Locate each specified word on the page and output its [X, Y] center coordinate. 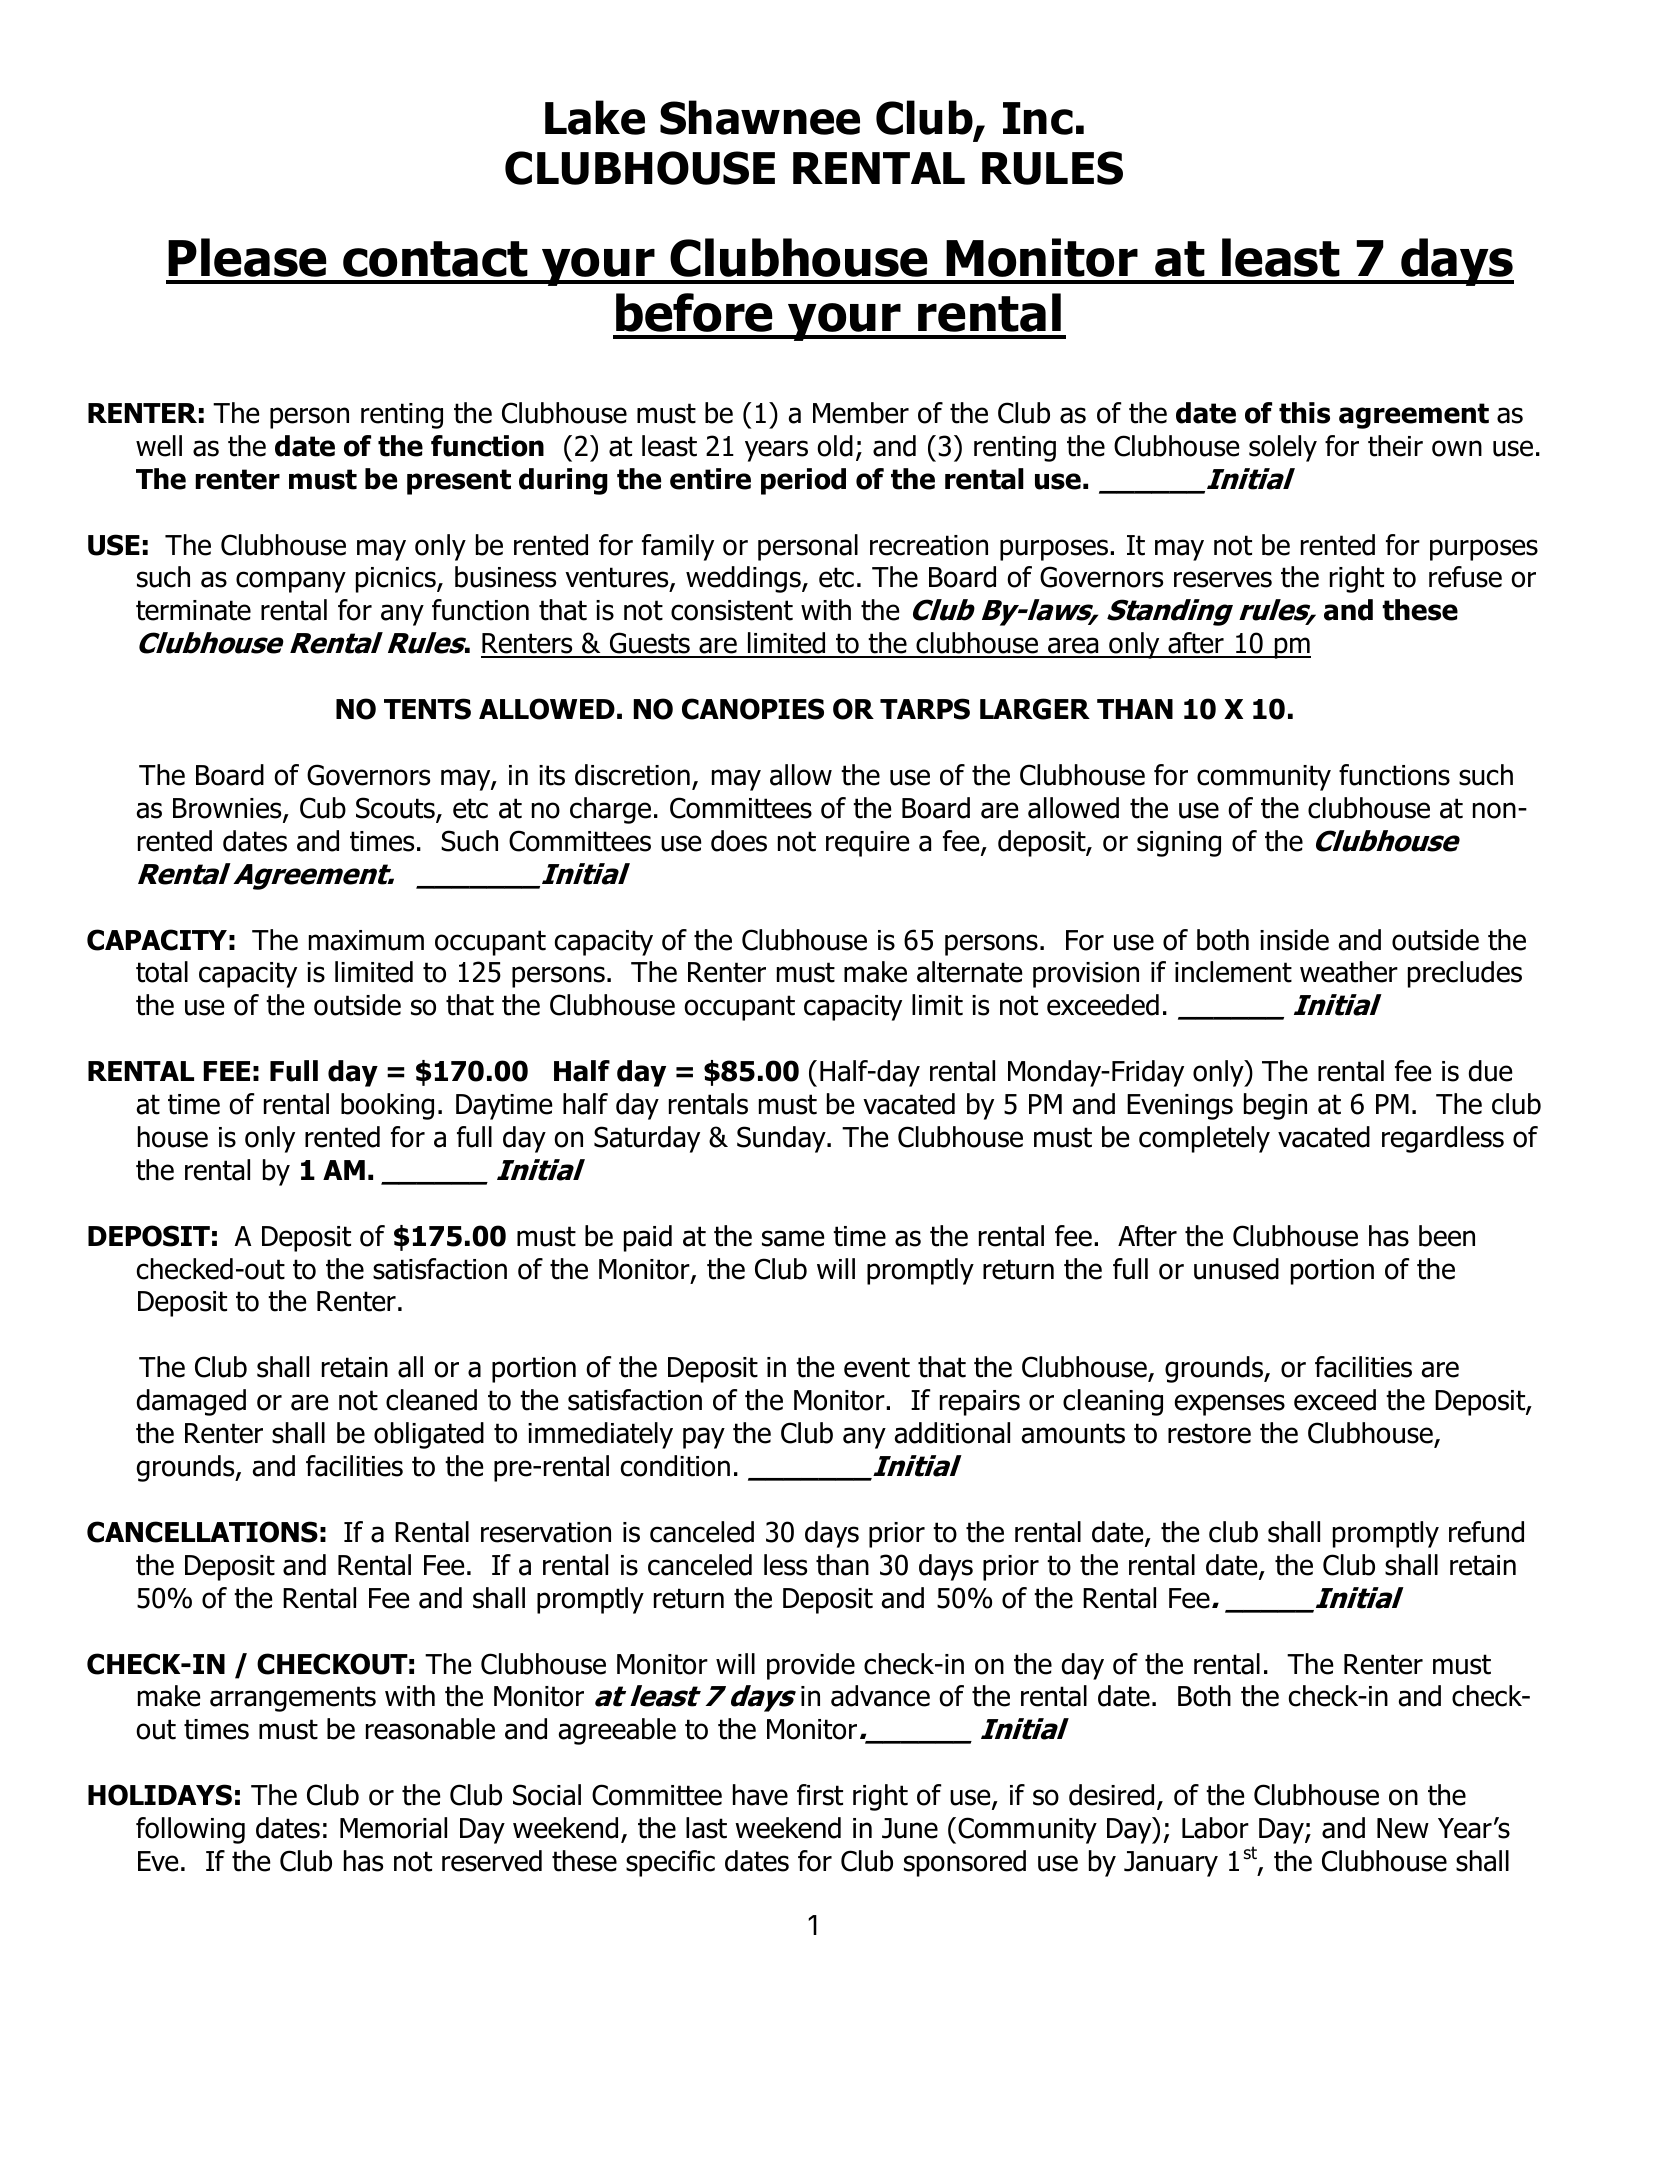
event [877, 1367]
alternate [970, 972]
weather [1349, 972]
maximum [366, 940]
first [820, 1795]
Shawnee [760, 117]
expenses [1230, 1405]
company [291, 582]
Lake [595, 117]
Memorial [393, 1828]
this [1304, 413]
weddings [744, 579]
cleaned [431, 1400]
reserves [1223, 579]
